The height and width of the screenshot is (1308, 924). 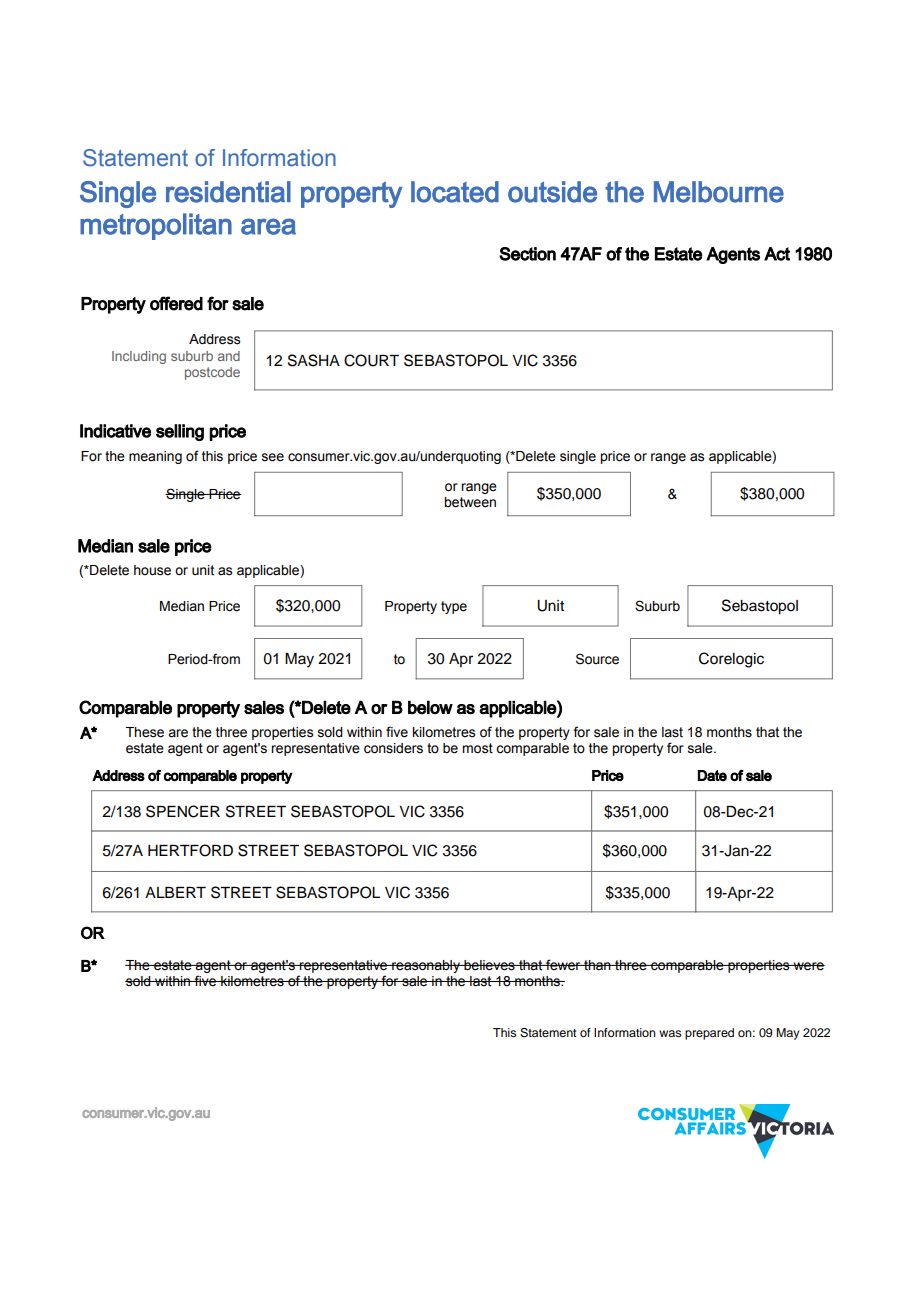 I want to click on Date, so click(x=712, y=775).
